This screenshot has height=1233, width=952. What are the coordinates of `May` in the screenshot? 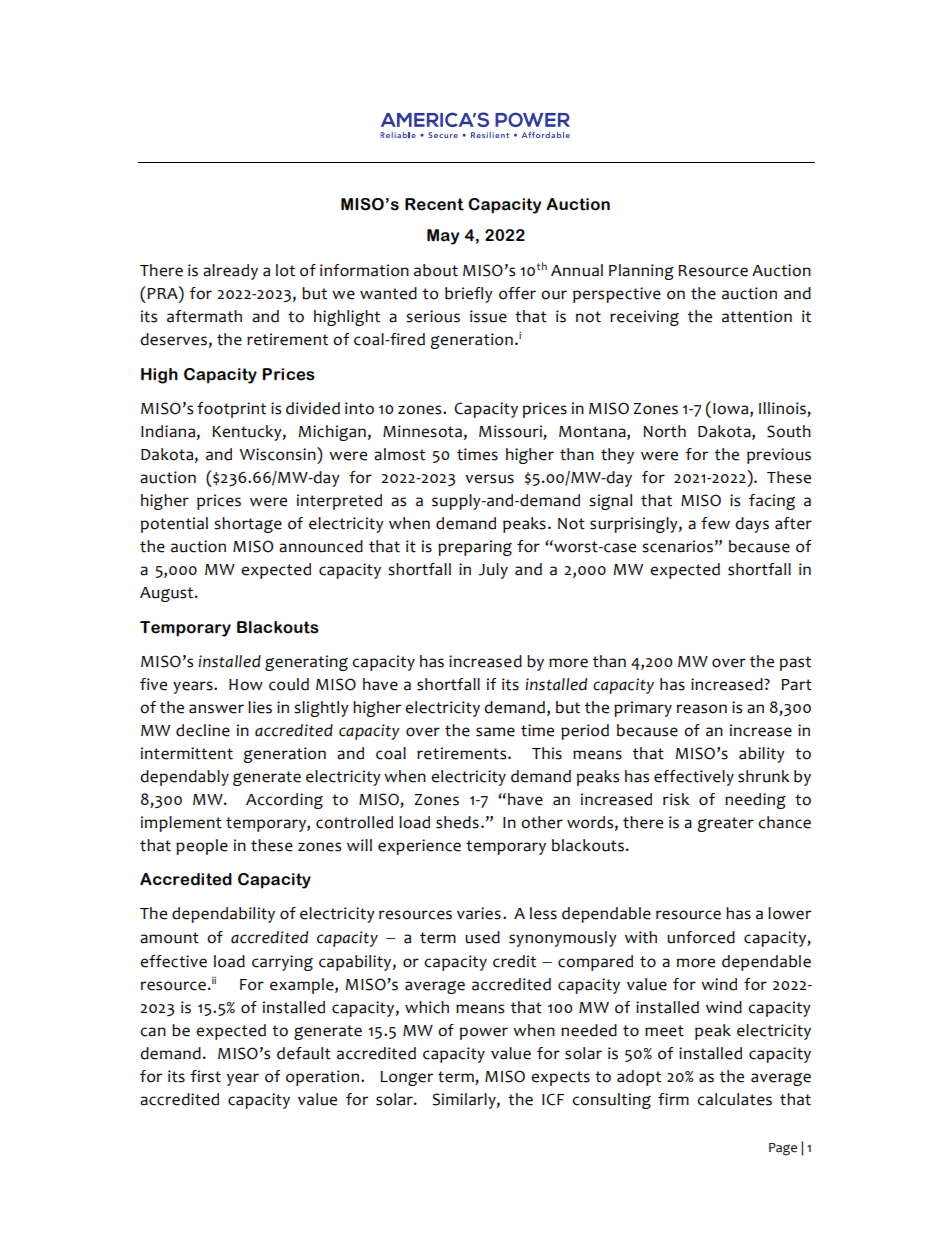 It's located at (443, 237).
